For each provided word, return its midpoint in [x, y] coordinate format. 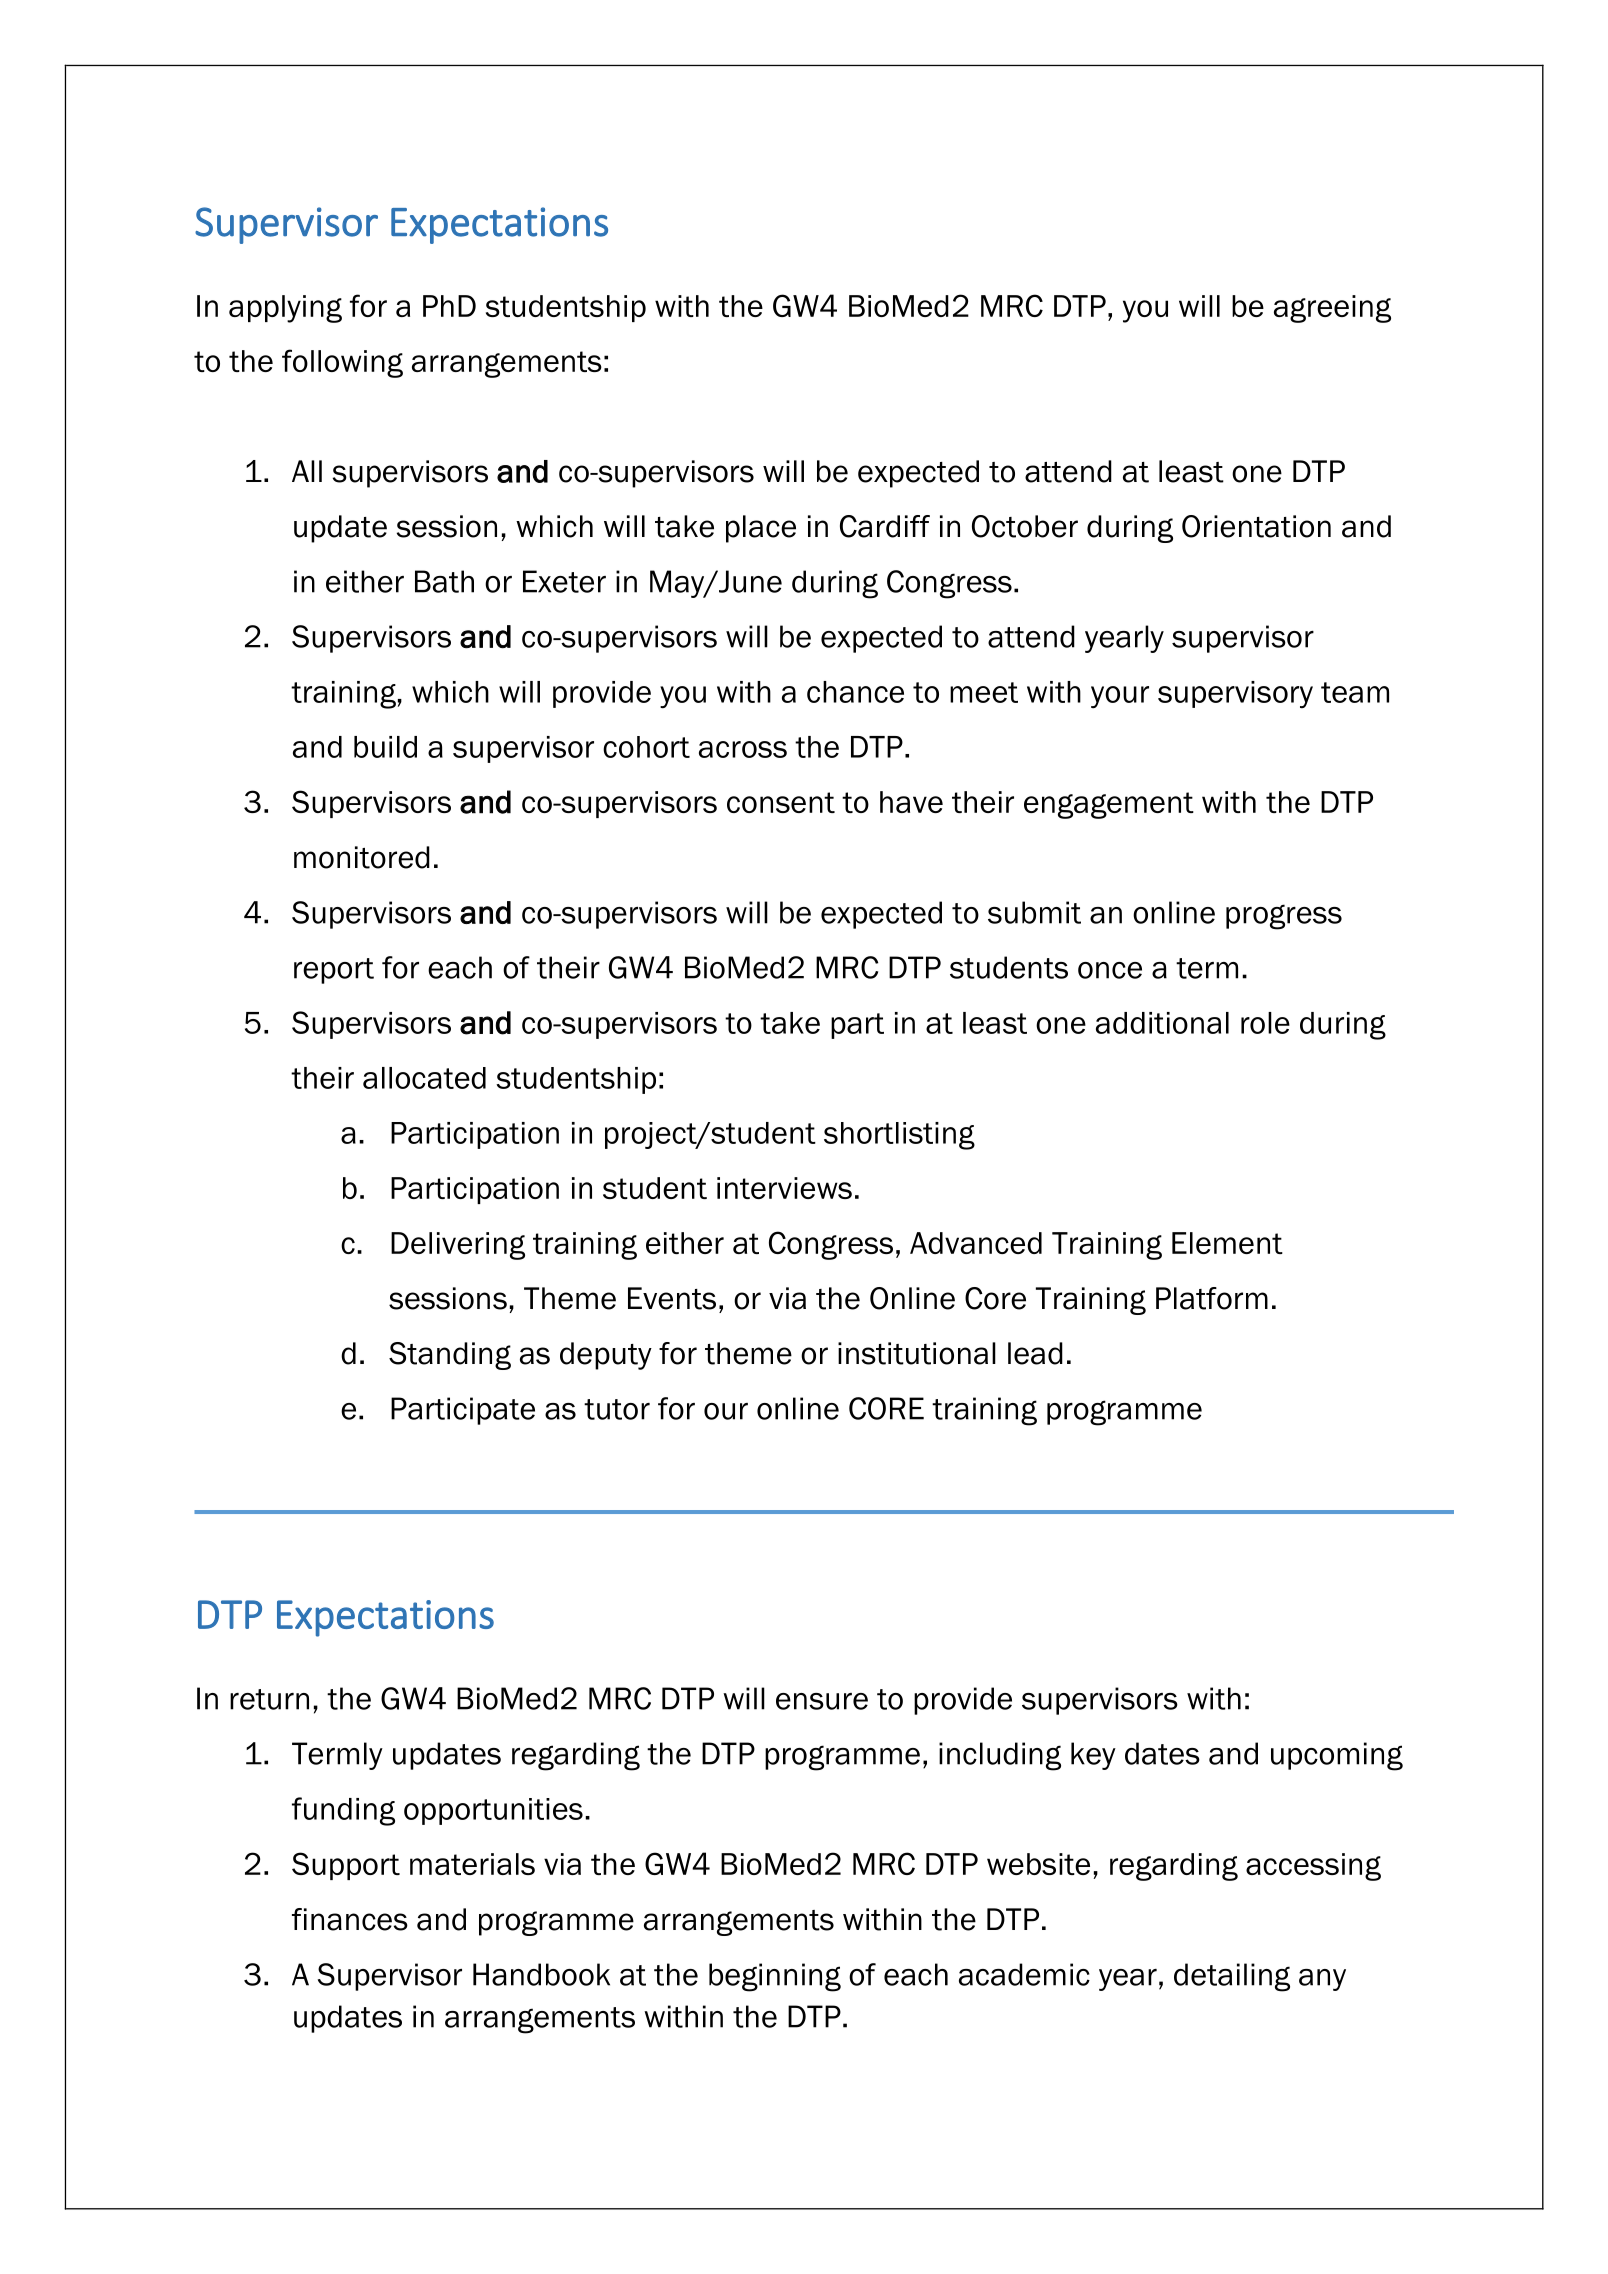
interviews [784, 1188]
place [761, 529]
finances [350, 1919]
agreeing [1332, 309]
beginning [775, 1977]
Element [1227, 1243]
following [342, 363]
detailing [1232, 1977]
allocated [424, 1078]
